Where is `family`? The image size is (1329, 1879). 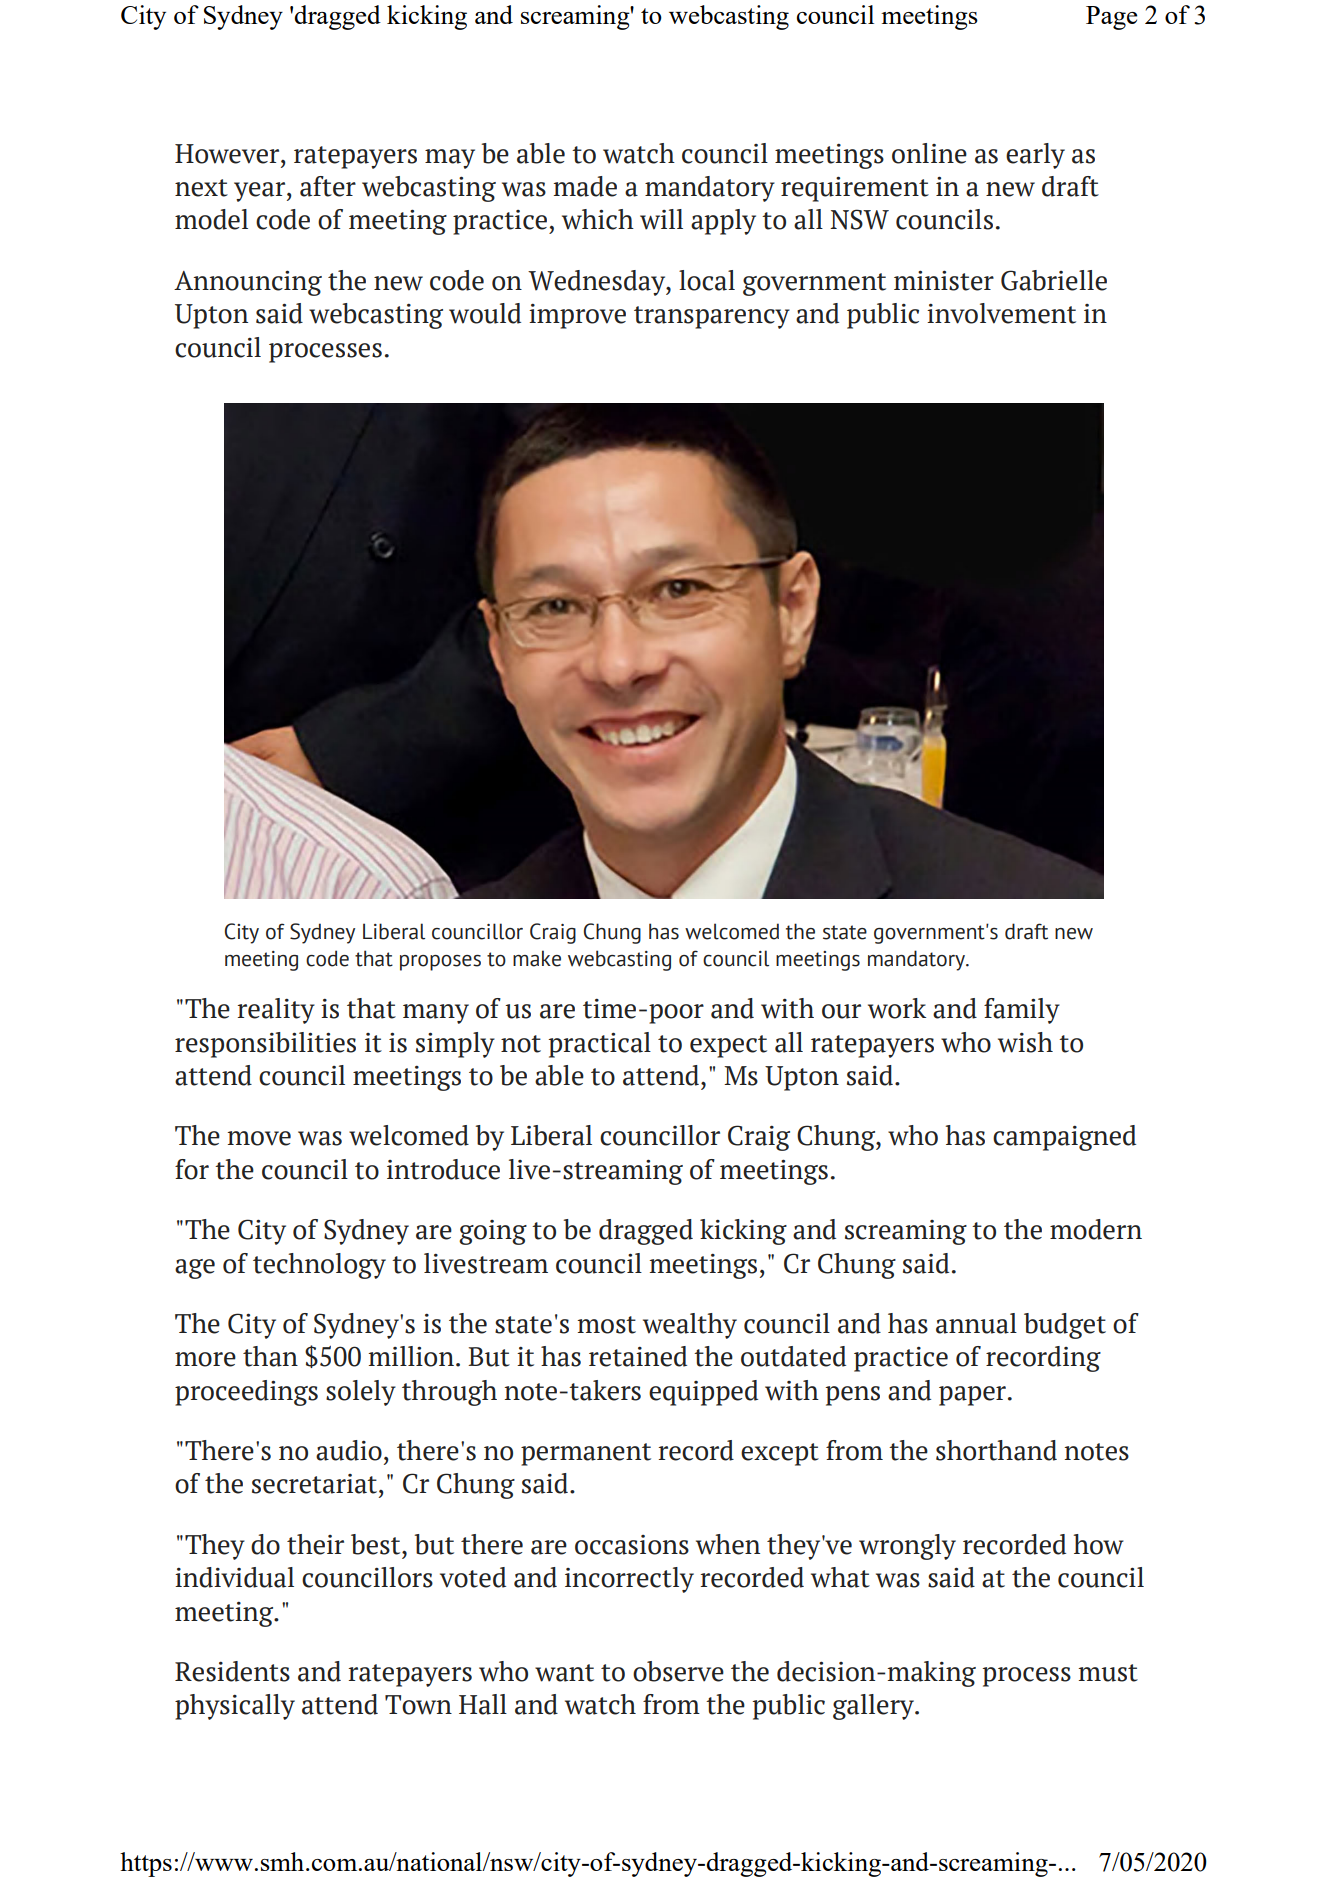
family is located at coordinates (1022, 1011).
